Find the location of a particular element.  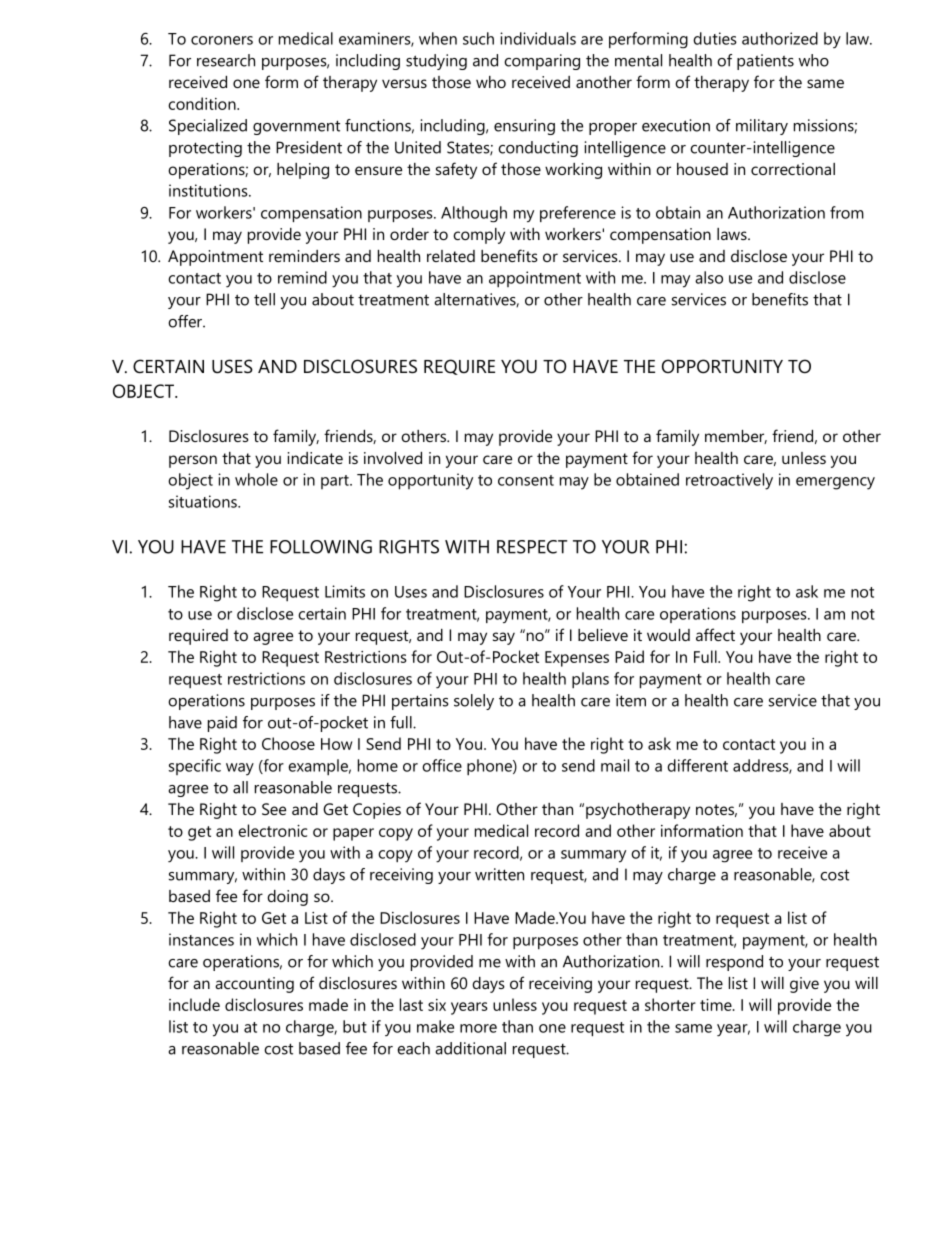

patients is located at coordinates (765, 62).
